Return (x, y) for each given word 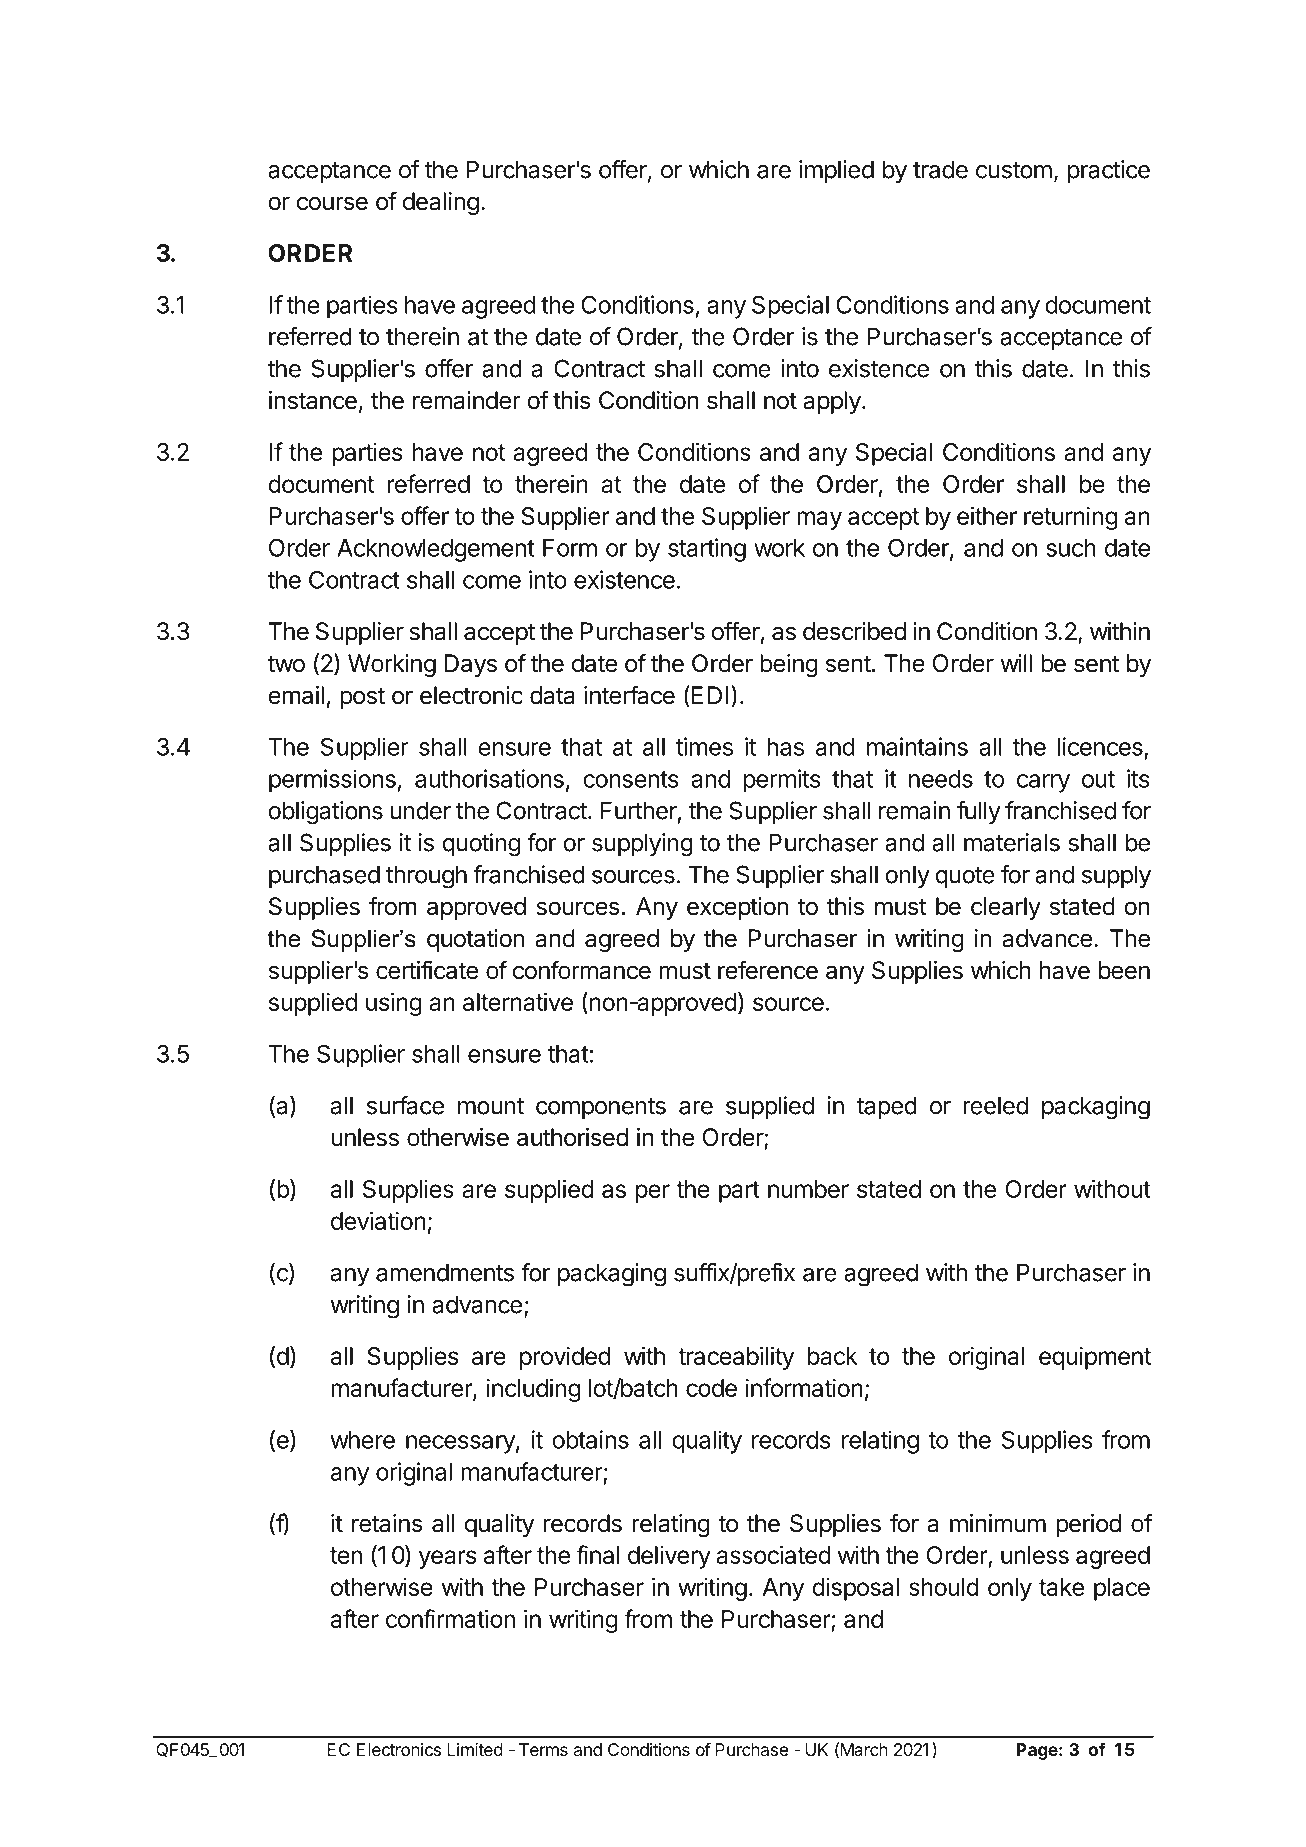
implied (836, 171)
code (711, 1388)
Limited (475, 1749)
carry (1043, 783)
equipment (1095, 1358)
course (332, 203)
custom (1014, 170)
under (420, 810)
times (704, 746)
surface (405, 1105)
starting (707, 550)
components (601, 1108)
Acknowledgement (436, 550)
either (987, 515)
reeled (995, 1105)
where (362, 1440)
